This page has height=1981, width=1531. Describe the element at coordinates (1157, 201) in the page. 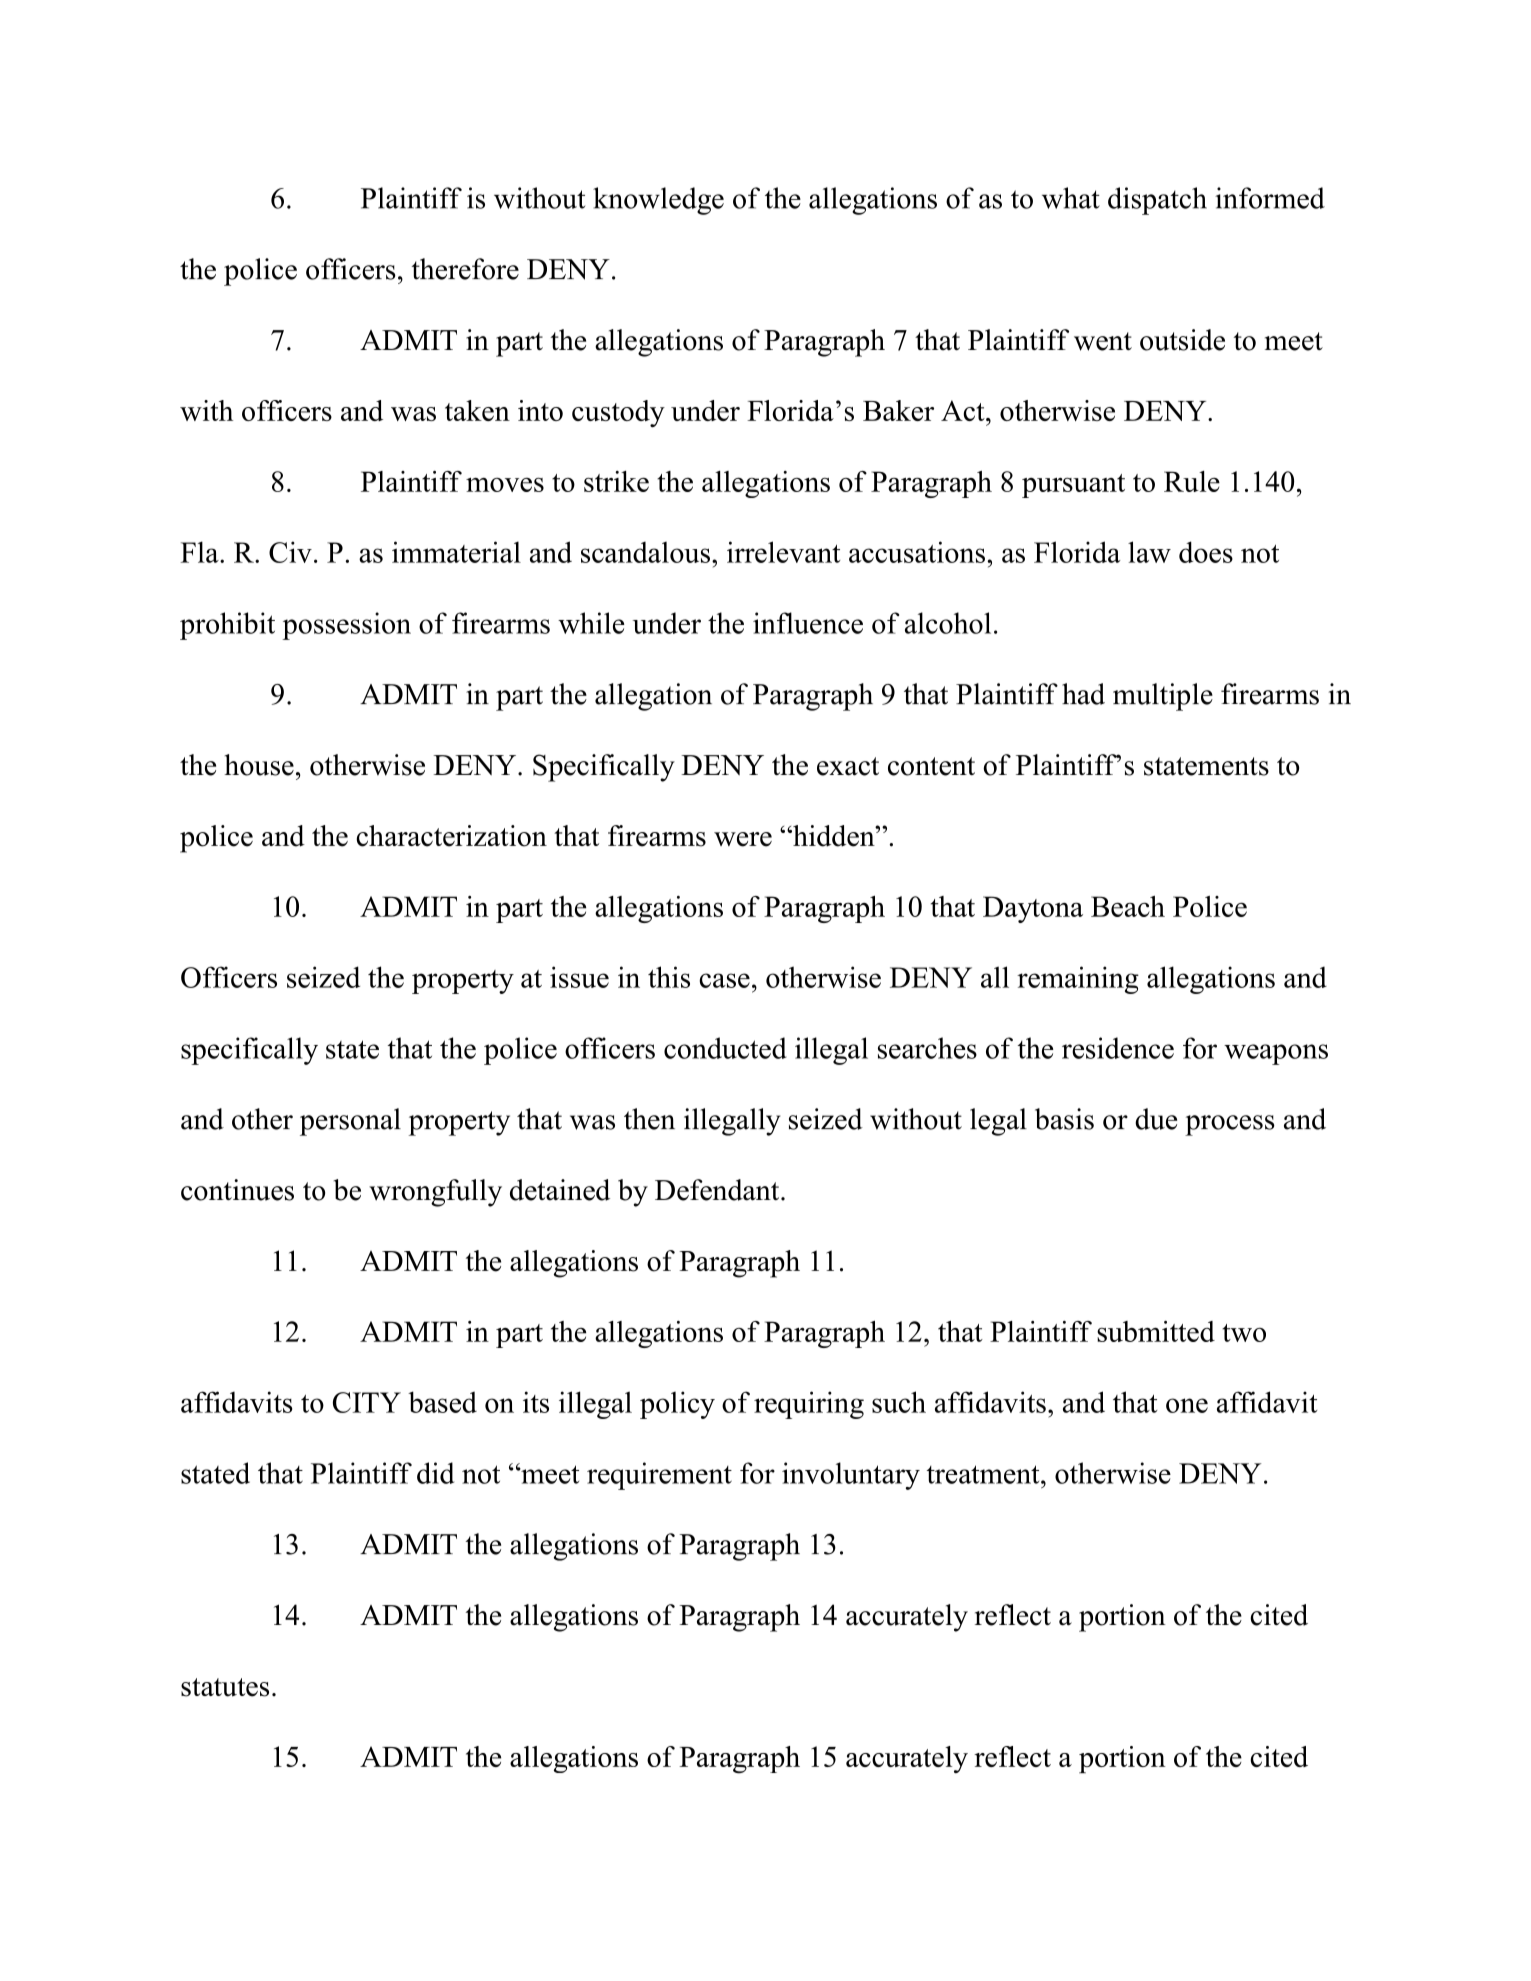

I see `dispatch` at that location.
